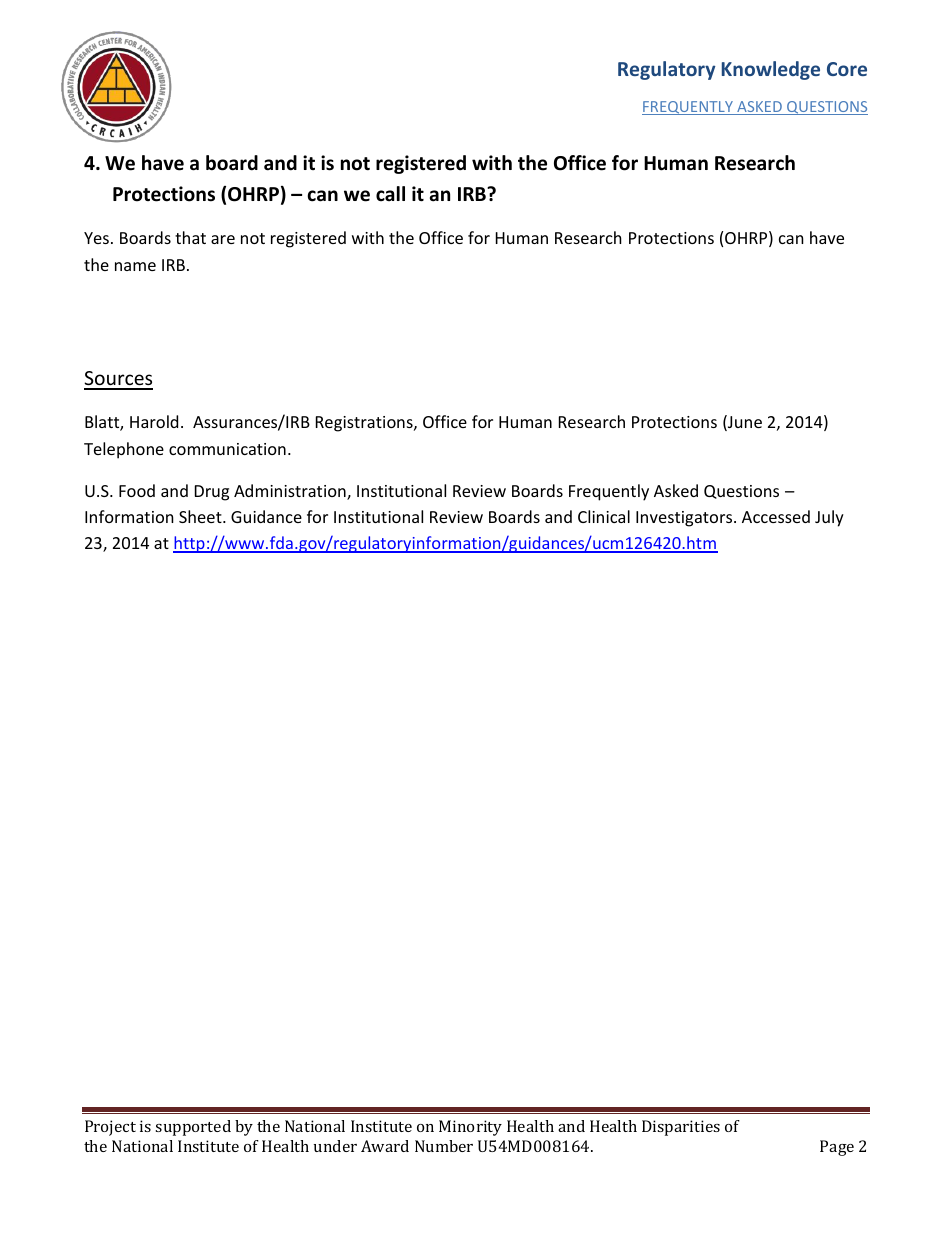 This page has height=1233, width=952. What do you see at coordinates (190, 237) in the page?
I see `that` at bounding box center [190, 237].
